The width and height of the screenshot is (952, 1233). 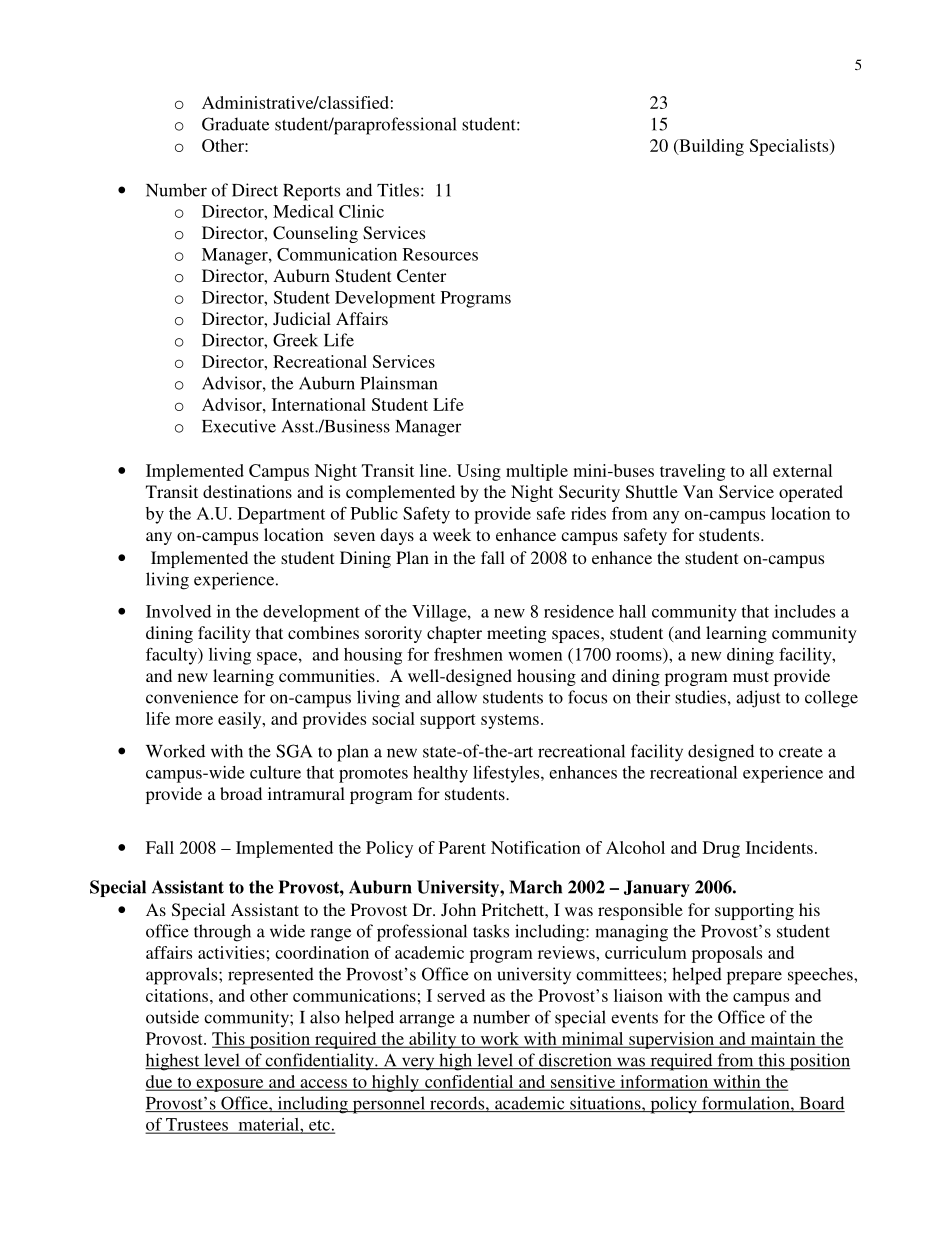 I want to click on exposure, so click(x=230, y=1085).
